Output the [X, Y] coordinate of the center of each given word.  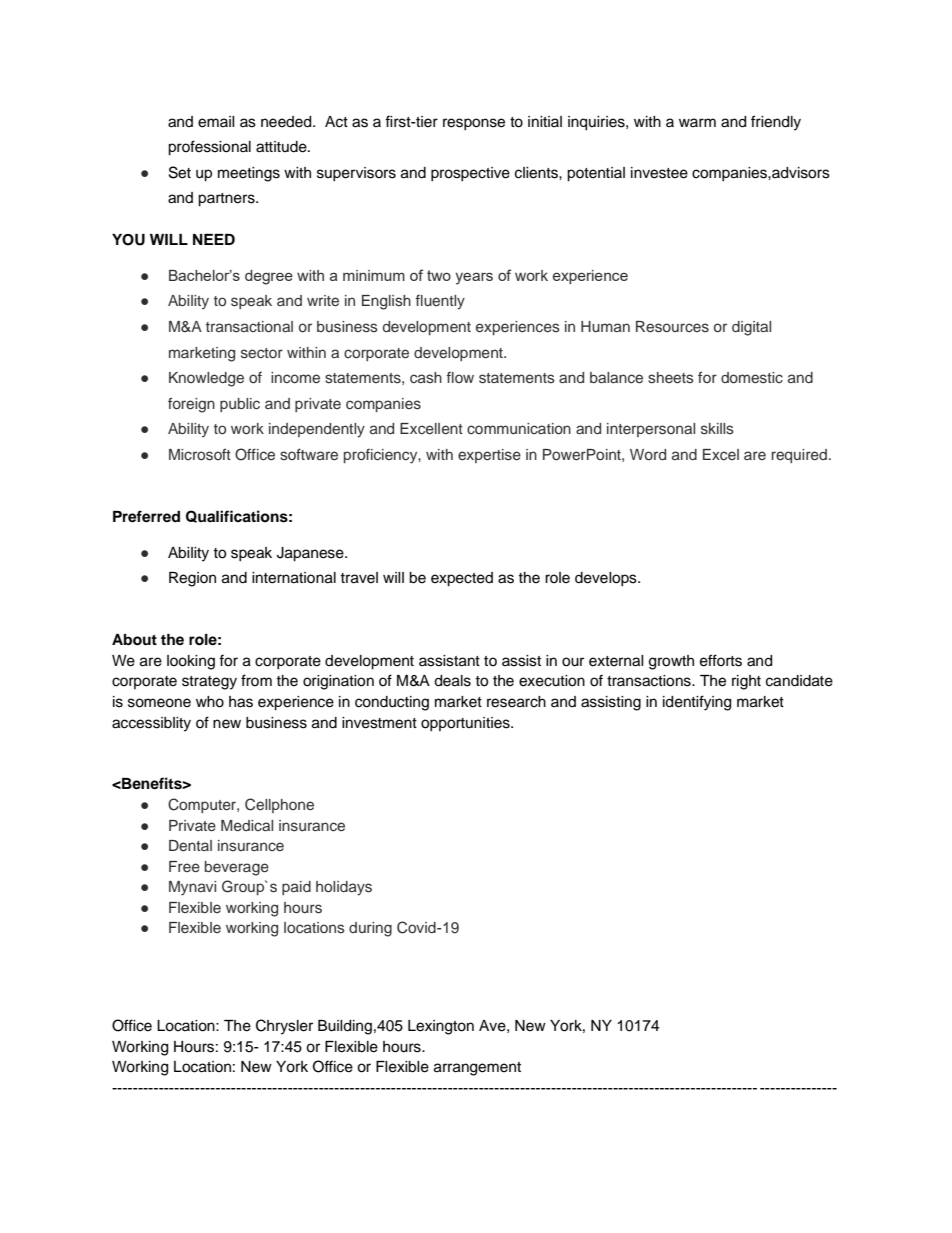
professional [209, 148]
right [746, 682]
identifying [697, 703]
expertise [489, 456]
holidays [344, 888]
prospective [470, 174]
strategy [209, 683]
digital [751, 328]
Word [648, 454]
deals [452, 681]
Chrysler [284, 1027]
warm [697, 122]
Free [184, 866]
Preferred [146, 516]
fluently [440, 302]
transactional [249, 327]
